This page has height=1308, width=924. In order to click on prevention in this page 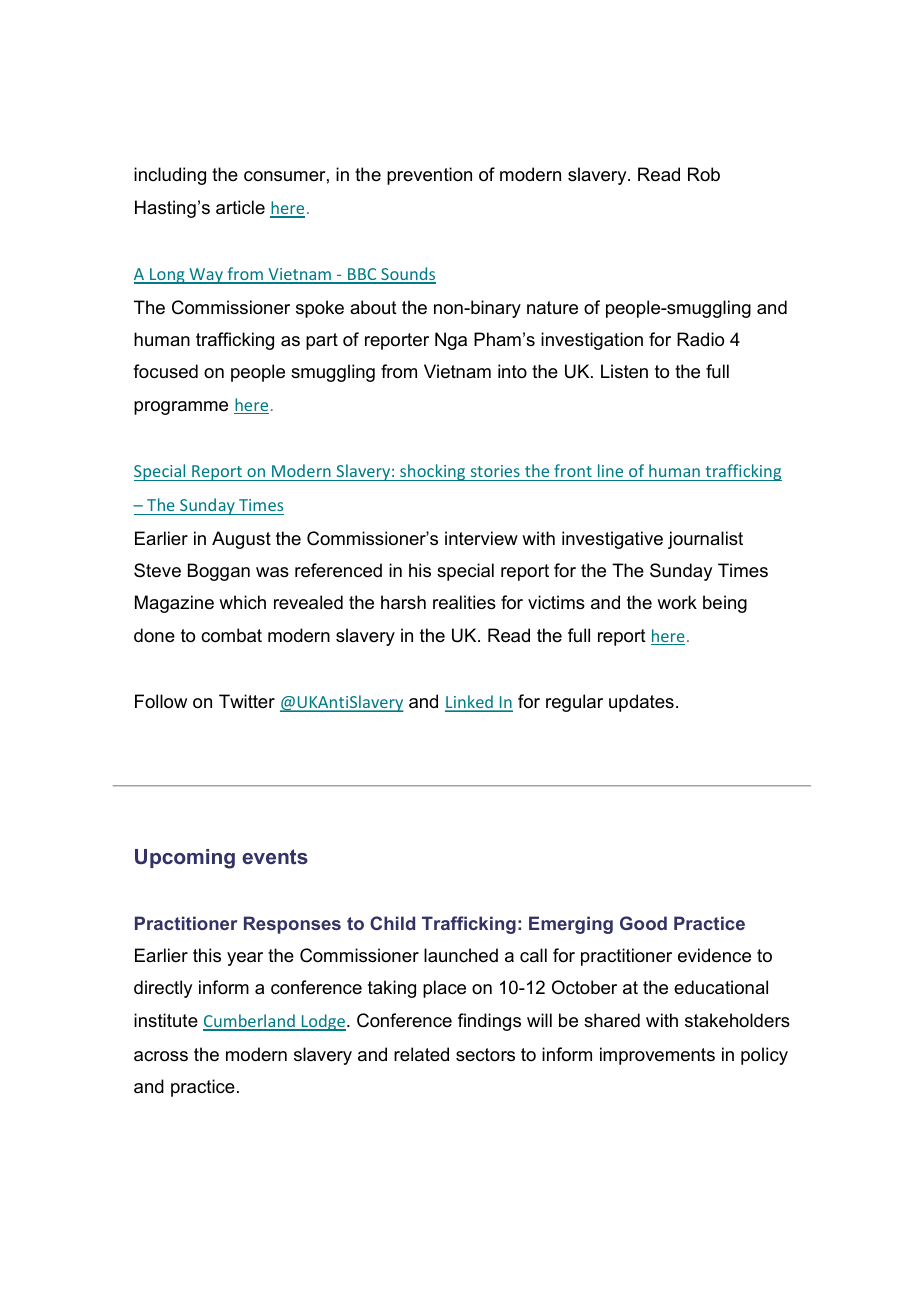, I will do `click(429, 176)`.
